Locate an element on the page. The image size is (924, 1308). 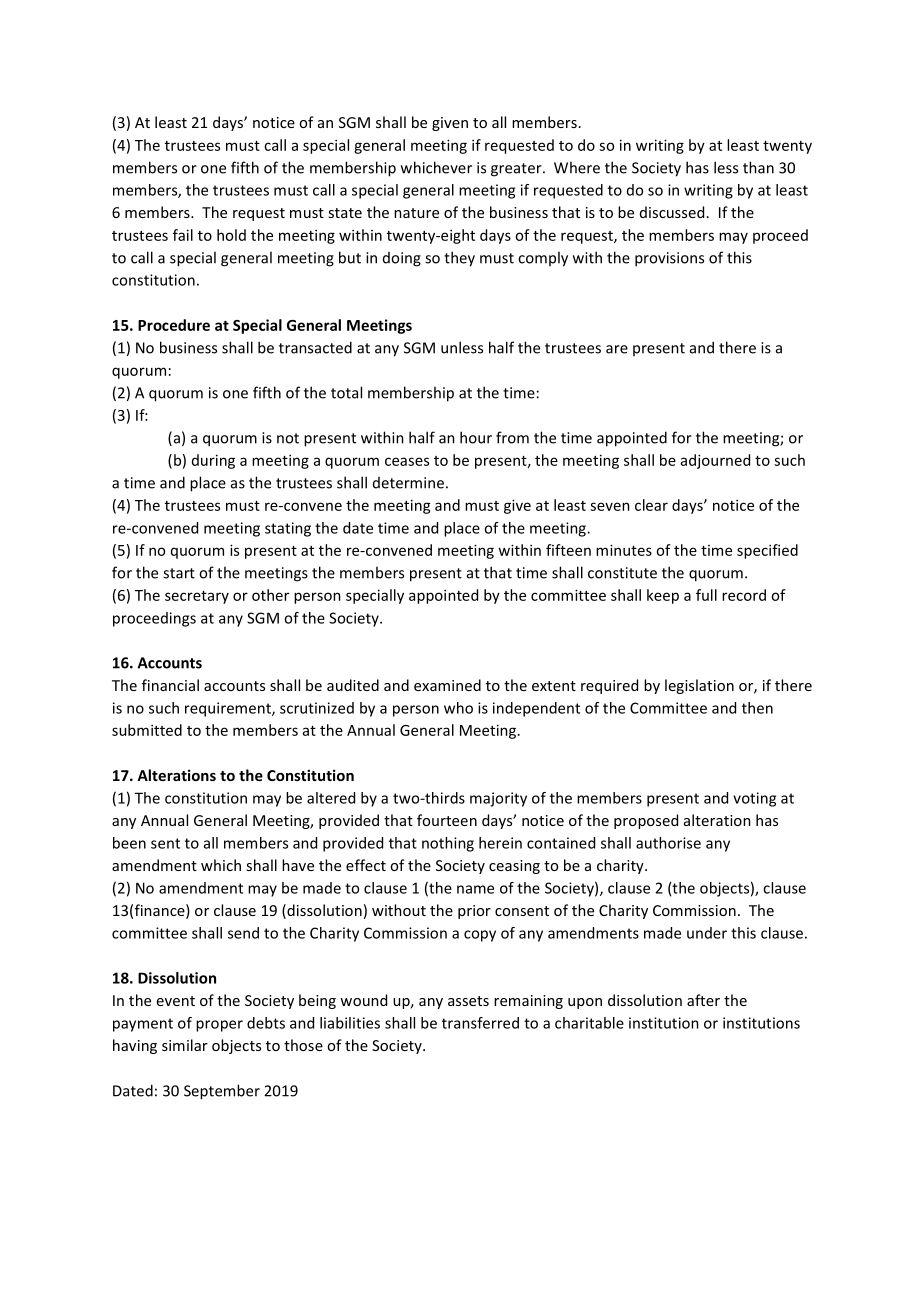
during is located at coordinates (213, 461).
